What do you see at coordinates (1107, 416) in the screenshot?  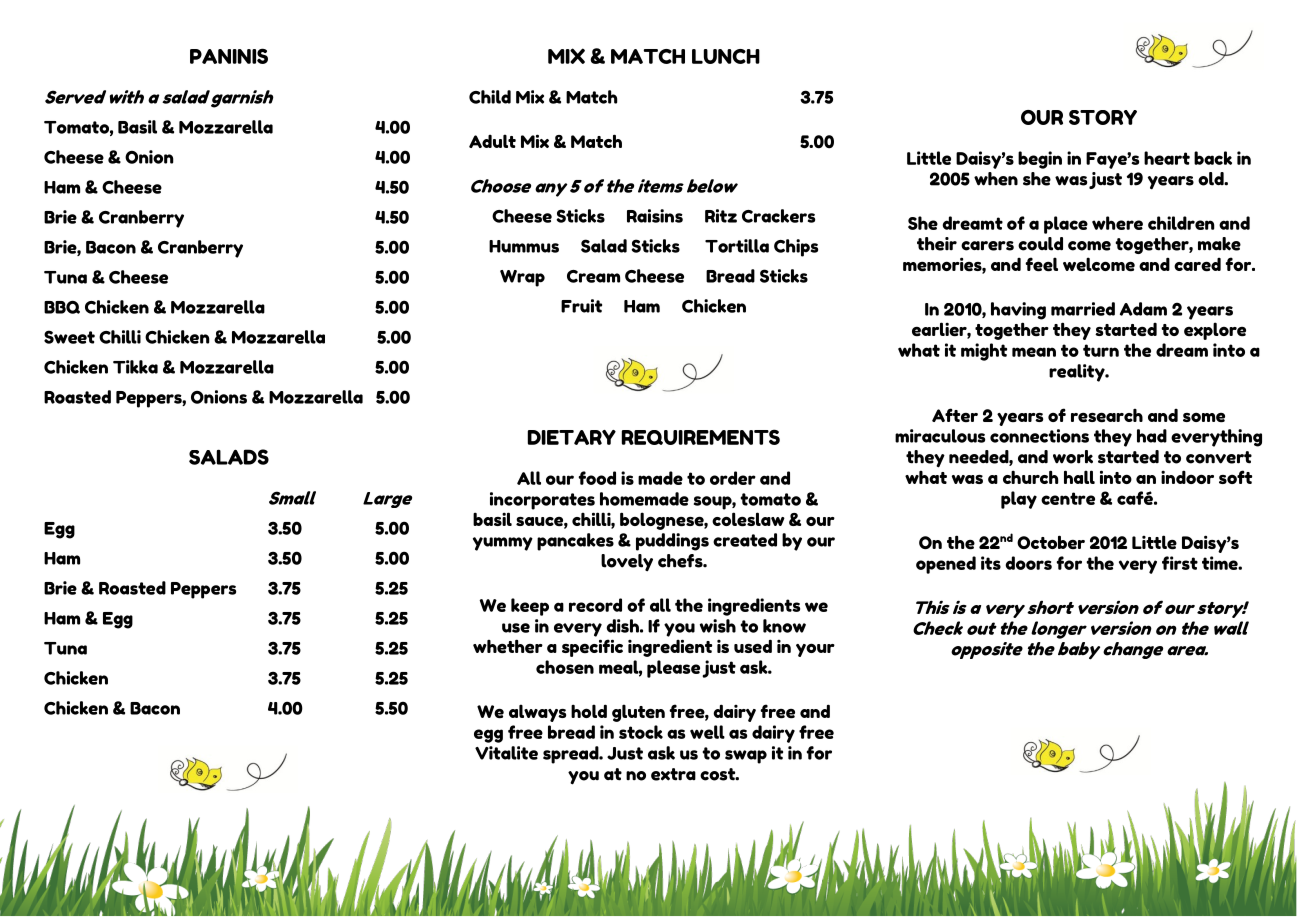 I see `research` at bounding box center [1107, 416].
